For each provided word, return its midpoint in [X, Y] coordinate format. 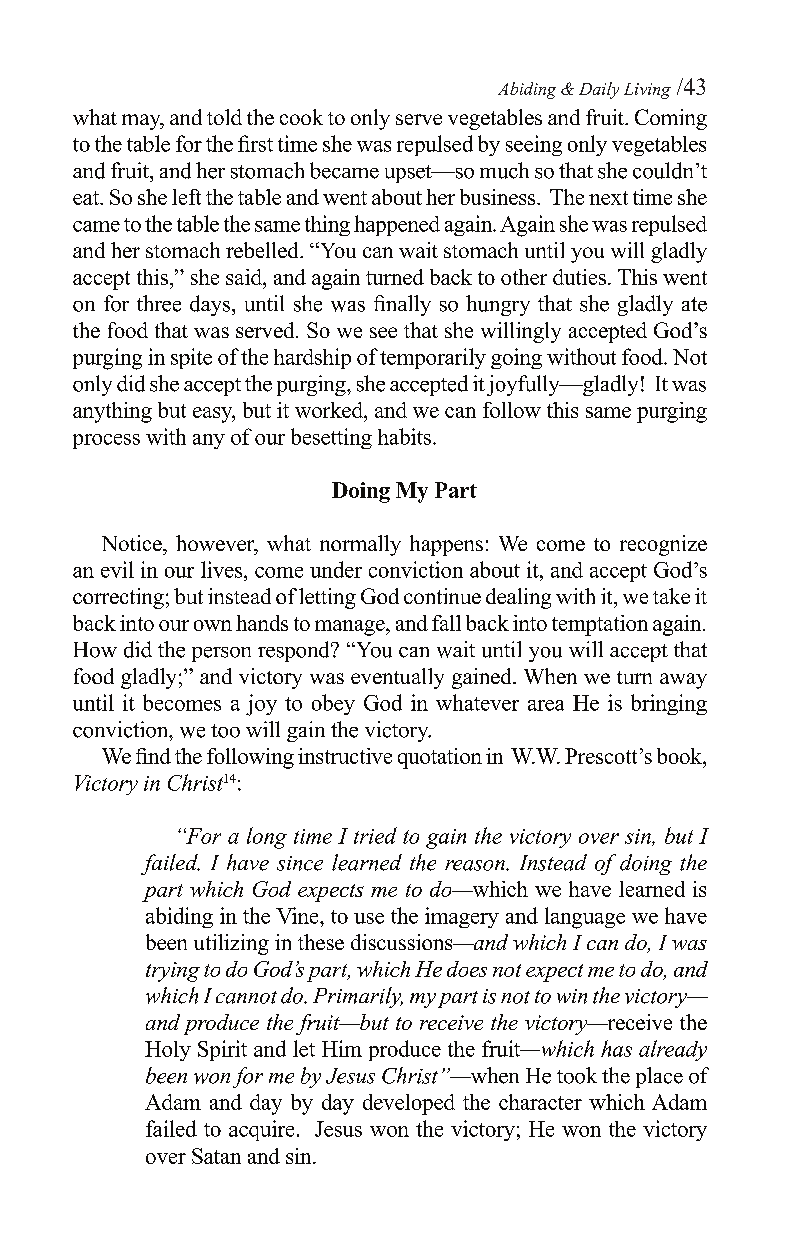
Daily [599, 90]
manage [351, 628]
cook [301, 117]
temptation [600, 625]
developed [409, 1104]
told [224, 117]
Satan [216, 1156]
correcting [118, 598]
